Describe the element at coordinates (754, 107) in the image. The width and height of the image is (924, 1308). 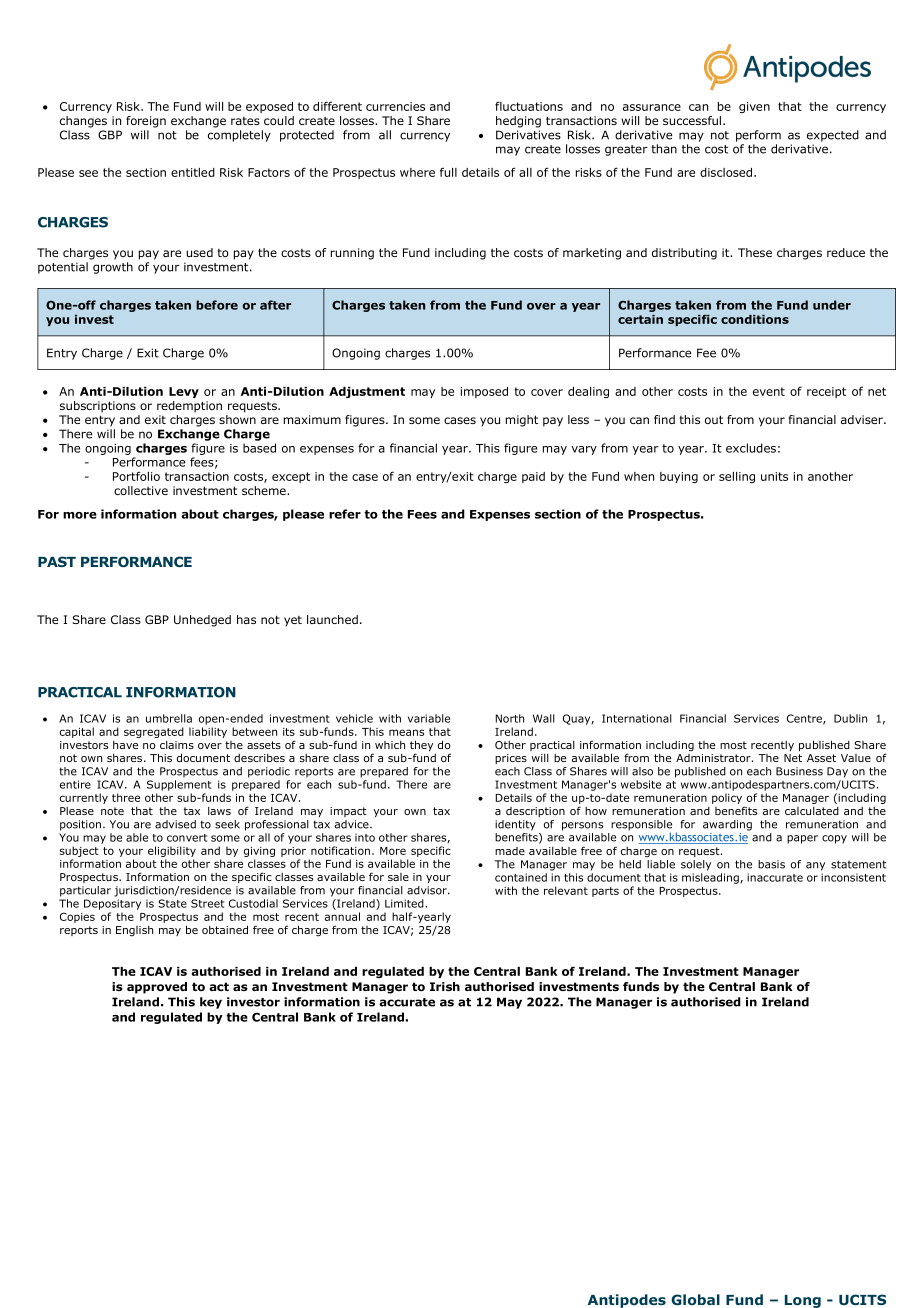
I see `given` at that location.
